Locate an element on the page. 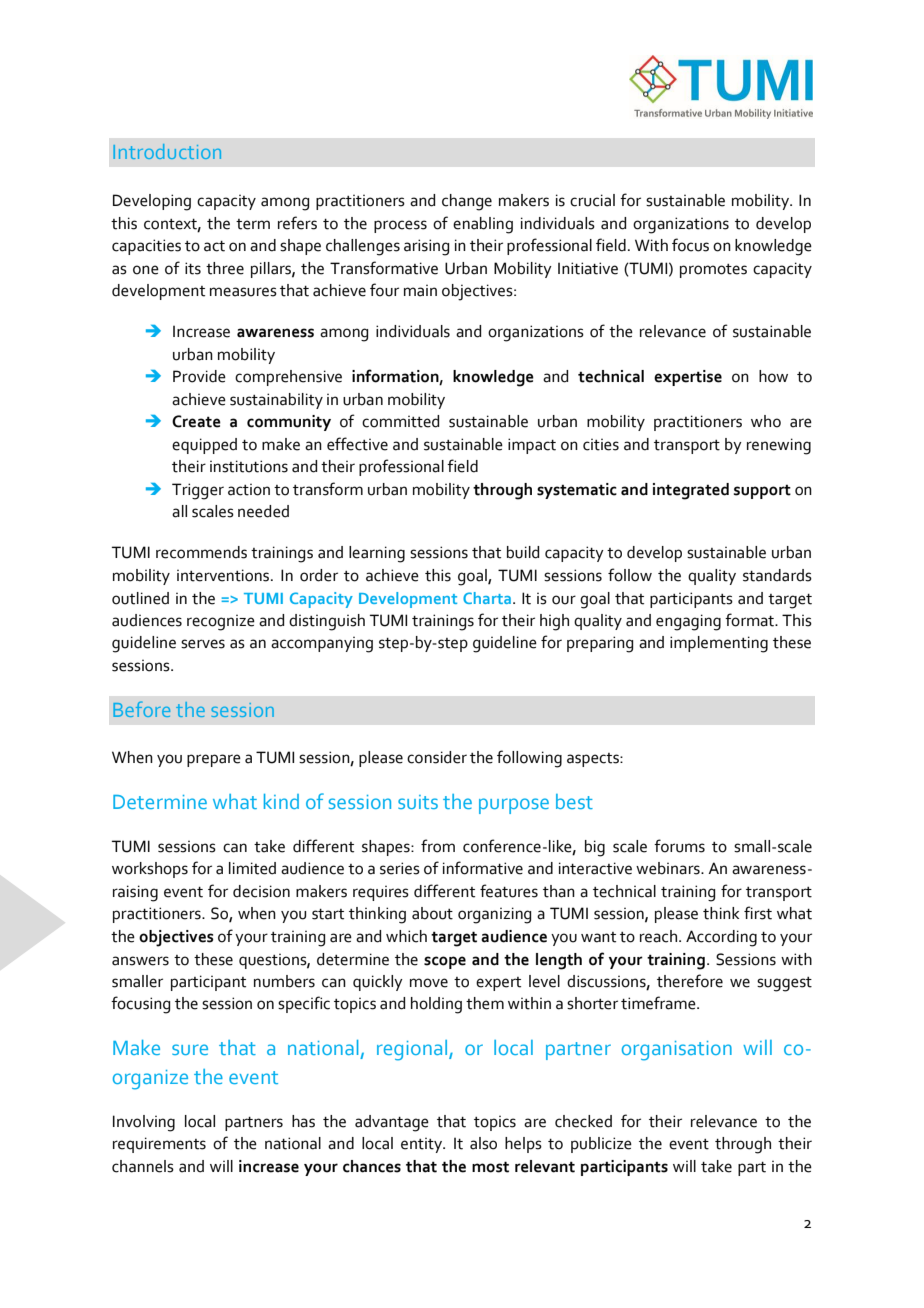  implementing is located at coordinates (719, 644).
